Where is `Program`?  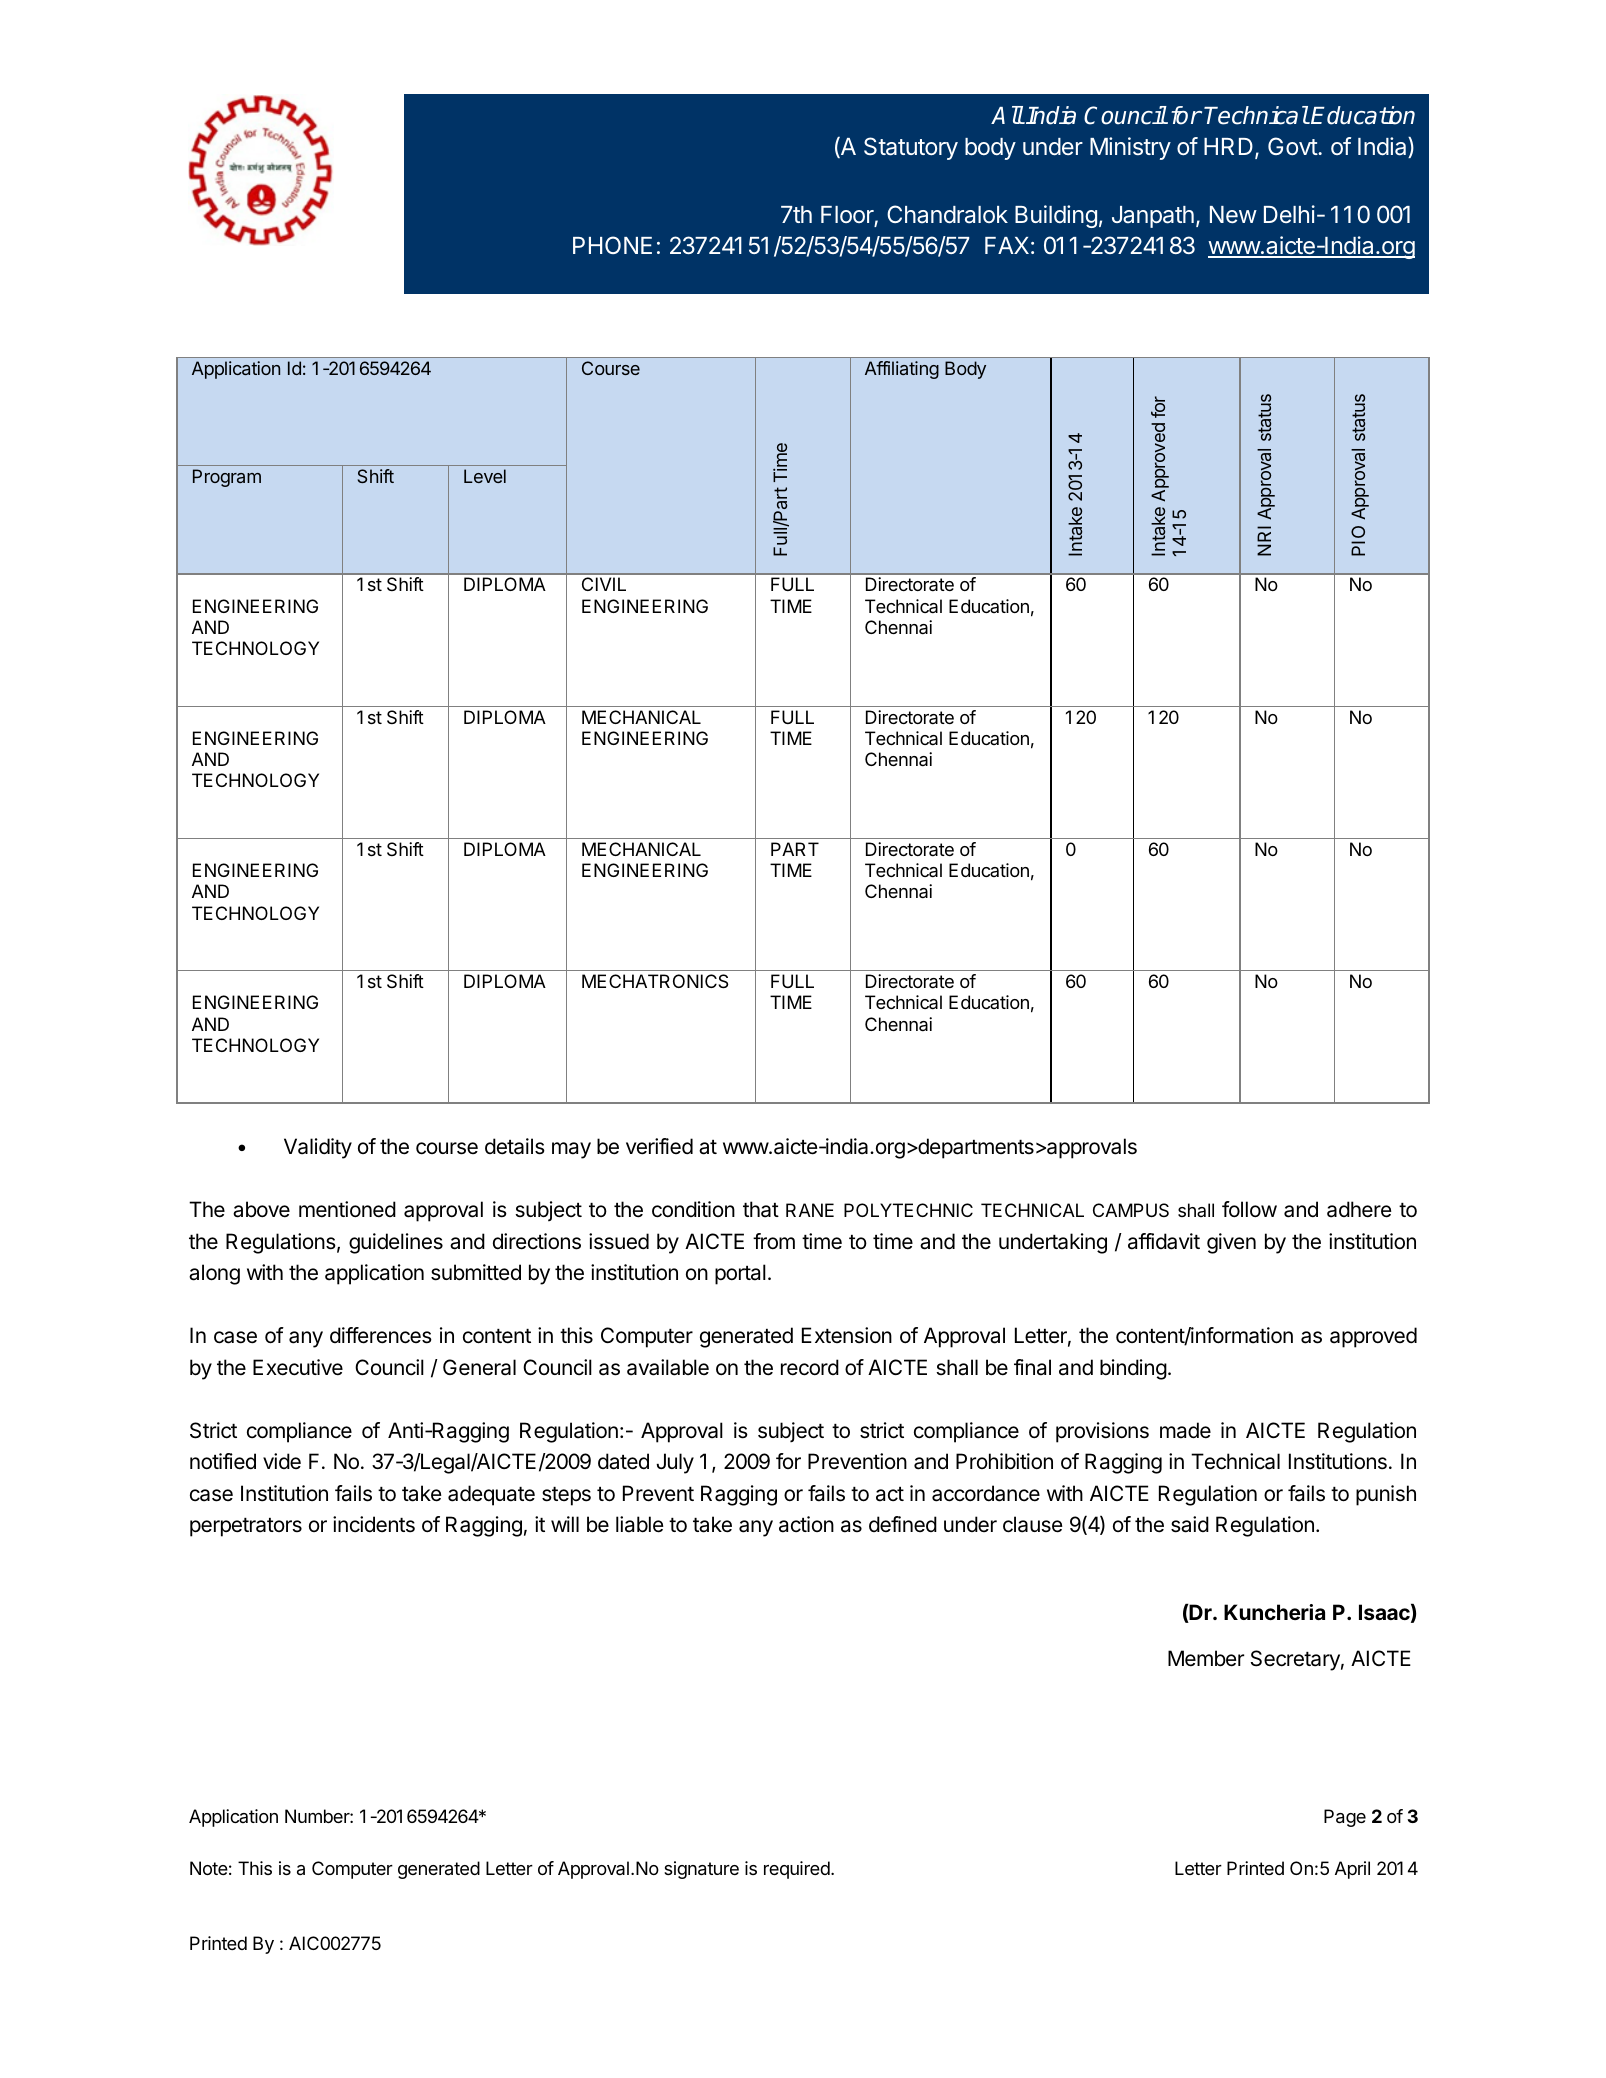
Program is located at coordinates (227, 478).
